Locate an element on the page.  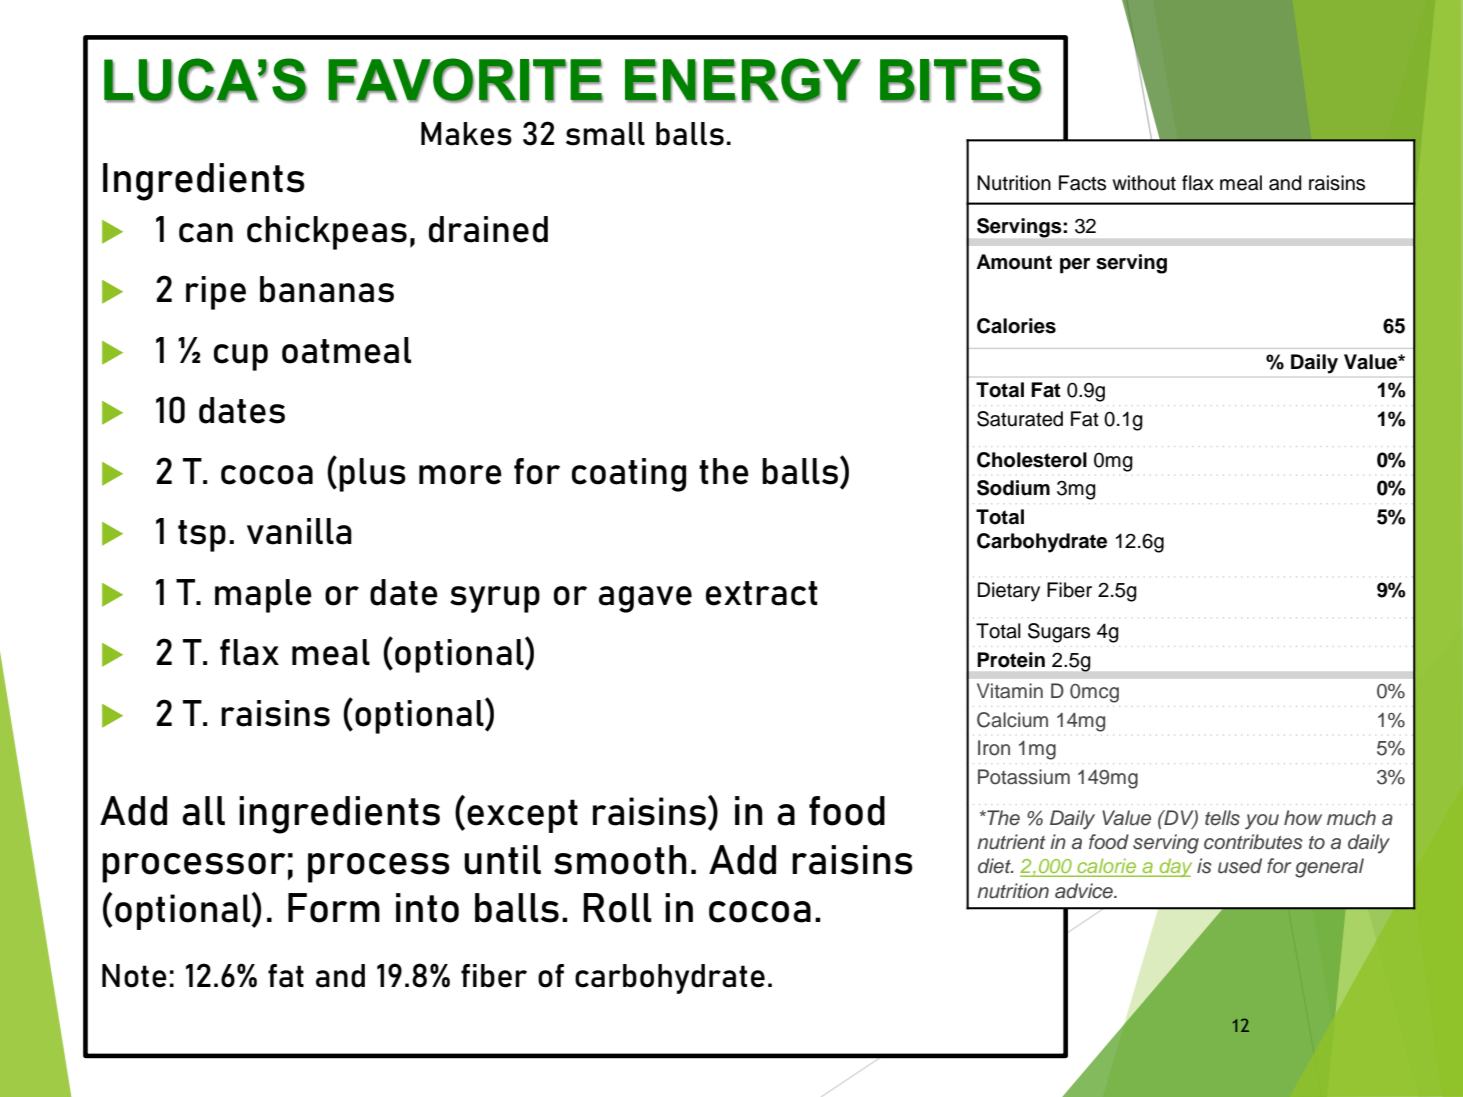
Roll is located at coordinates (617, 908).
